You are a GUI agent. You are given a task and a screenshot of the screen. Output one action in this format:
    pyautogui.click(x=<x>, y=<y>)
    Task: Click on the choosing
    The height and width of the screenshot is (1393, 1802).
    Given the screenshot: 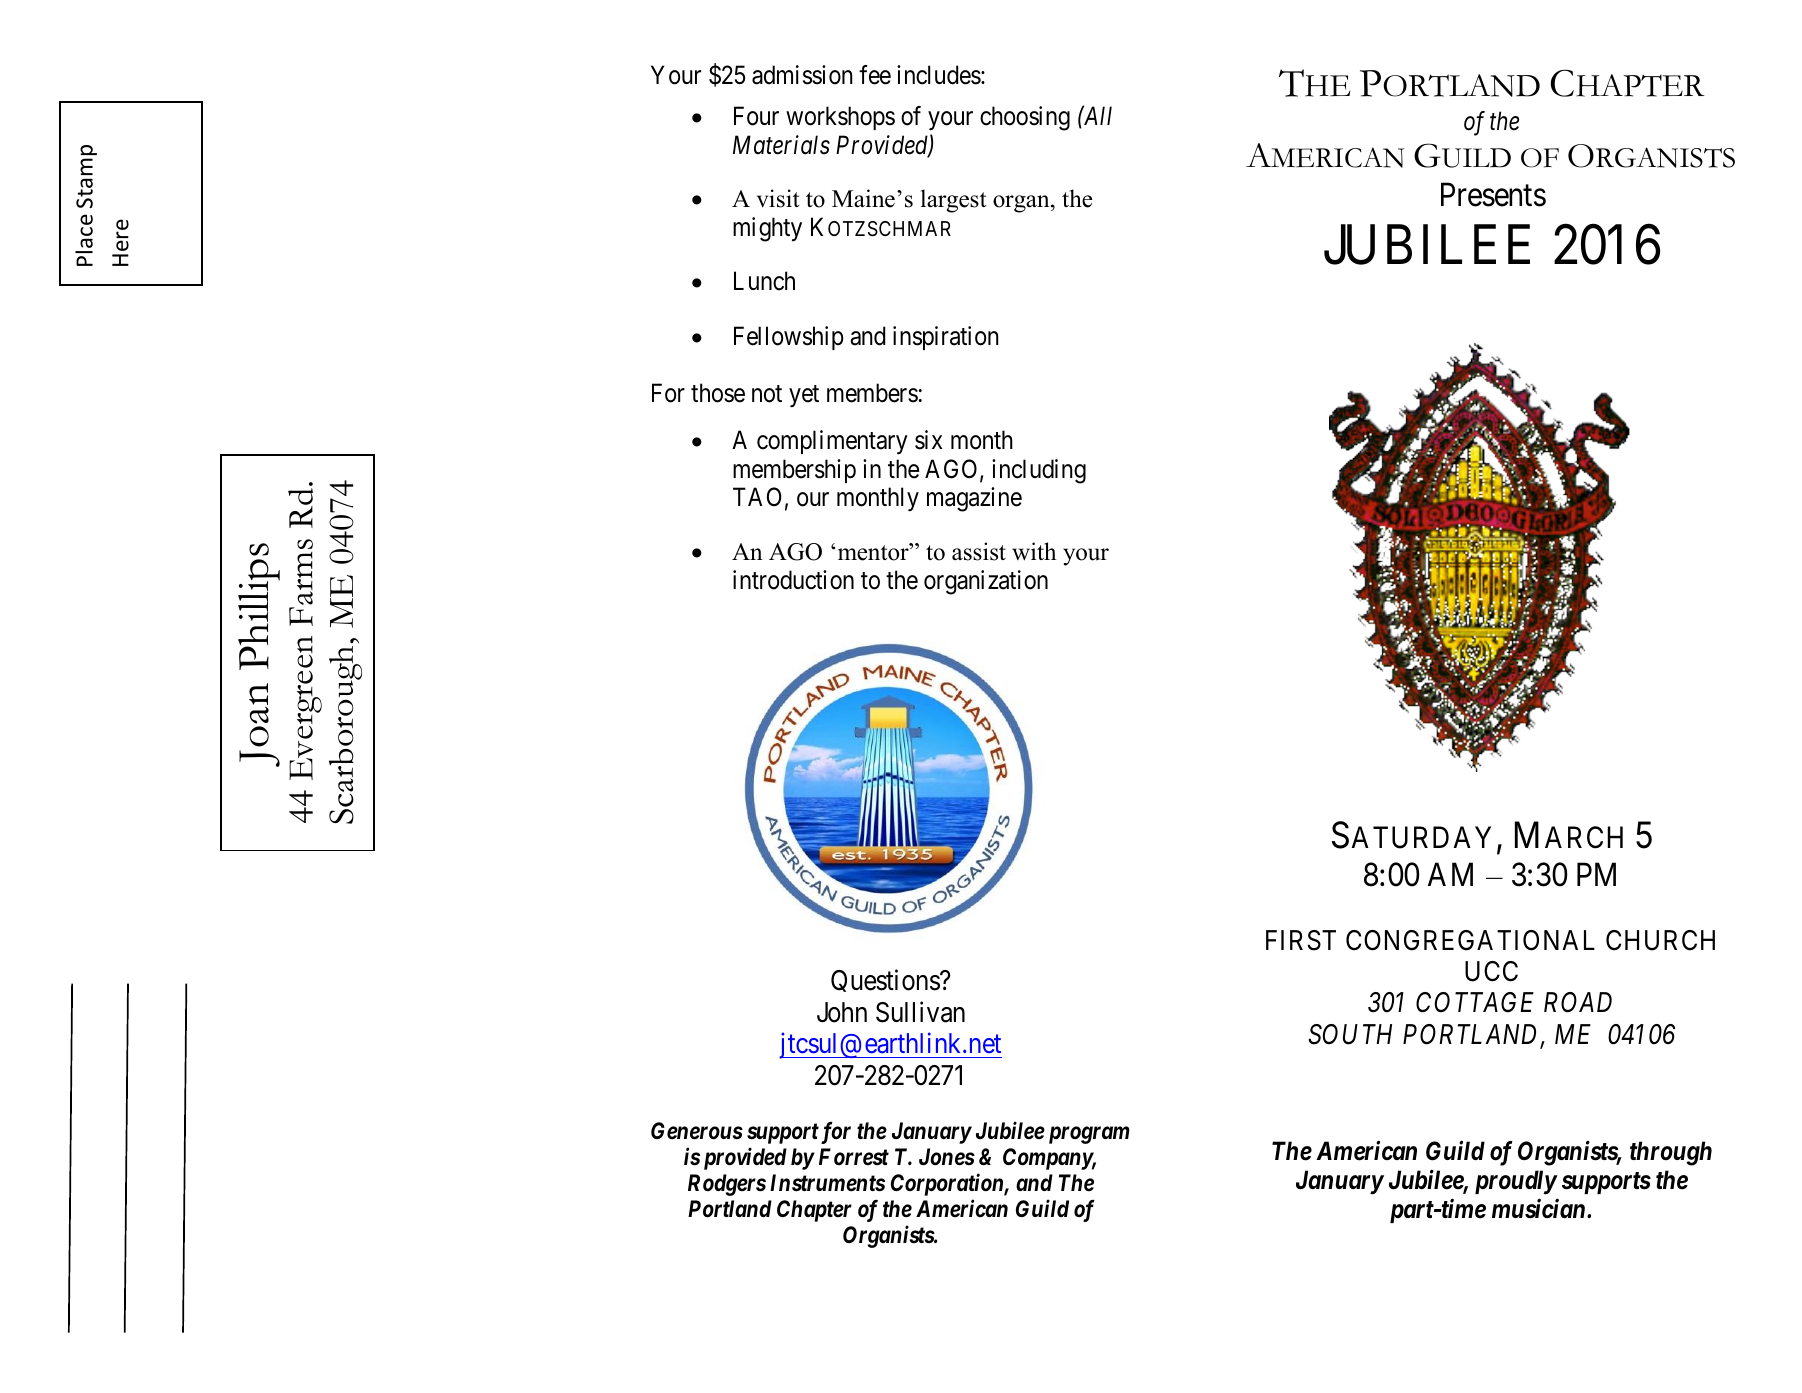 What is the action you would take?
    pyautogui.click(x=1025, y=118)
